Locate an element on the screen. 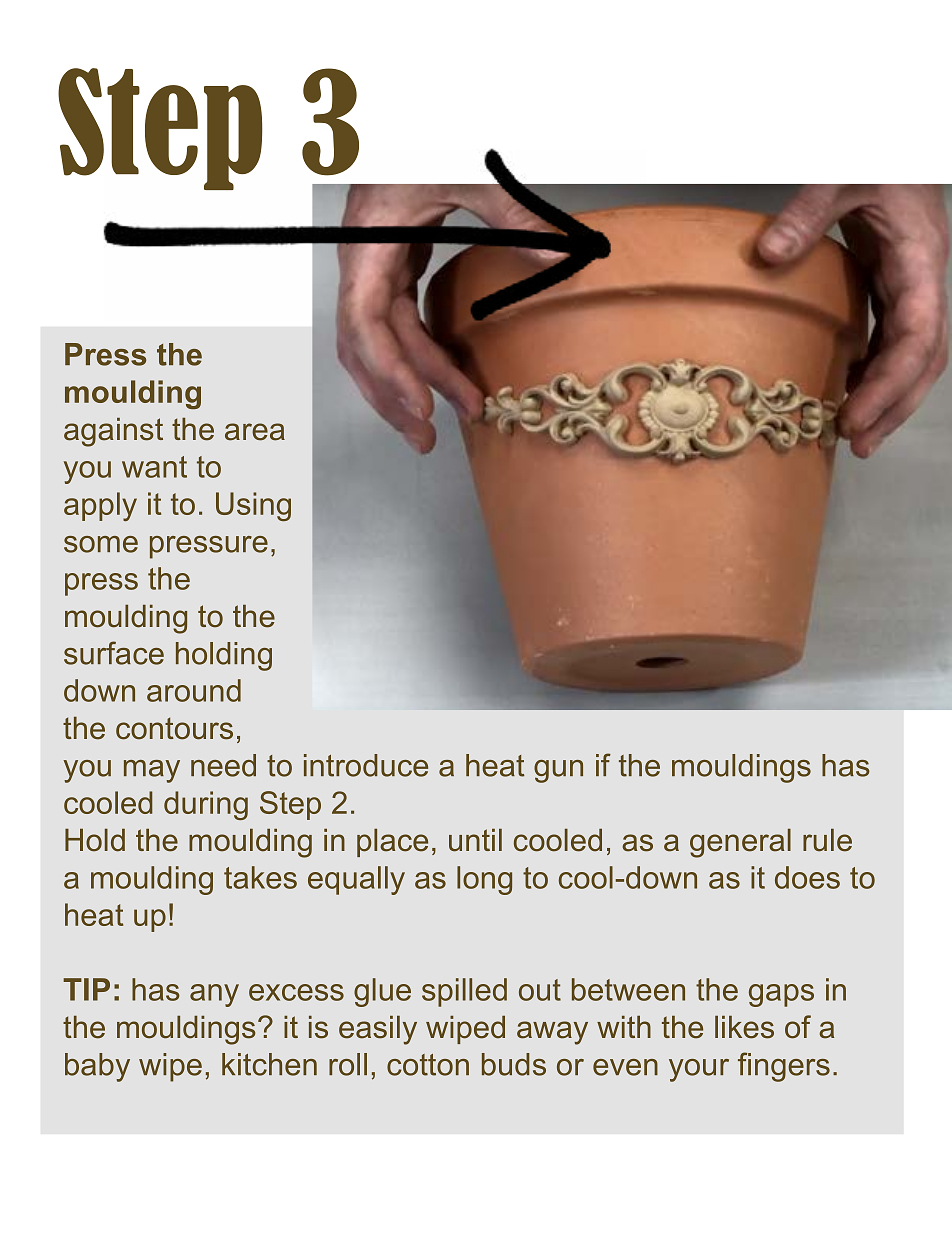 This screenshot has height=1233, width=952. long is located at coordinates (484, 880).
